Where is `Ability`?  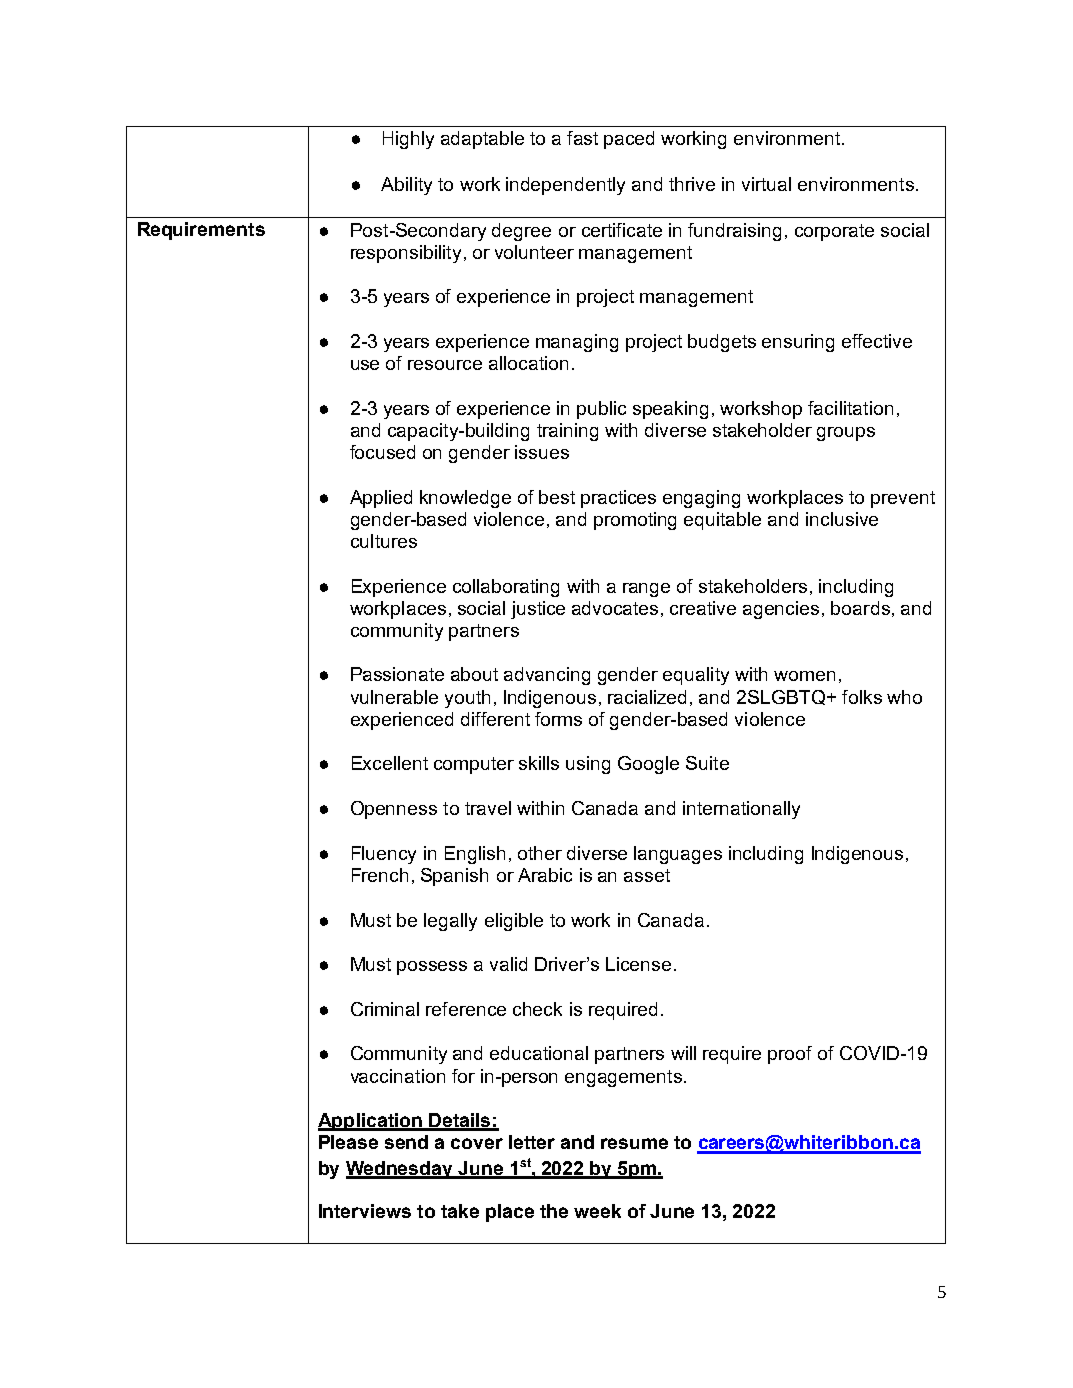
Ability is located at coordinates (406, 186).
